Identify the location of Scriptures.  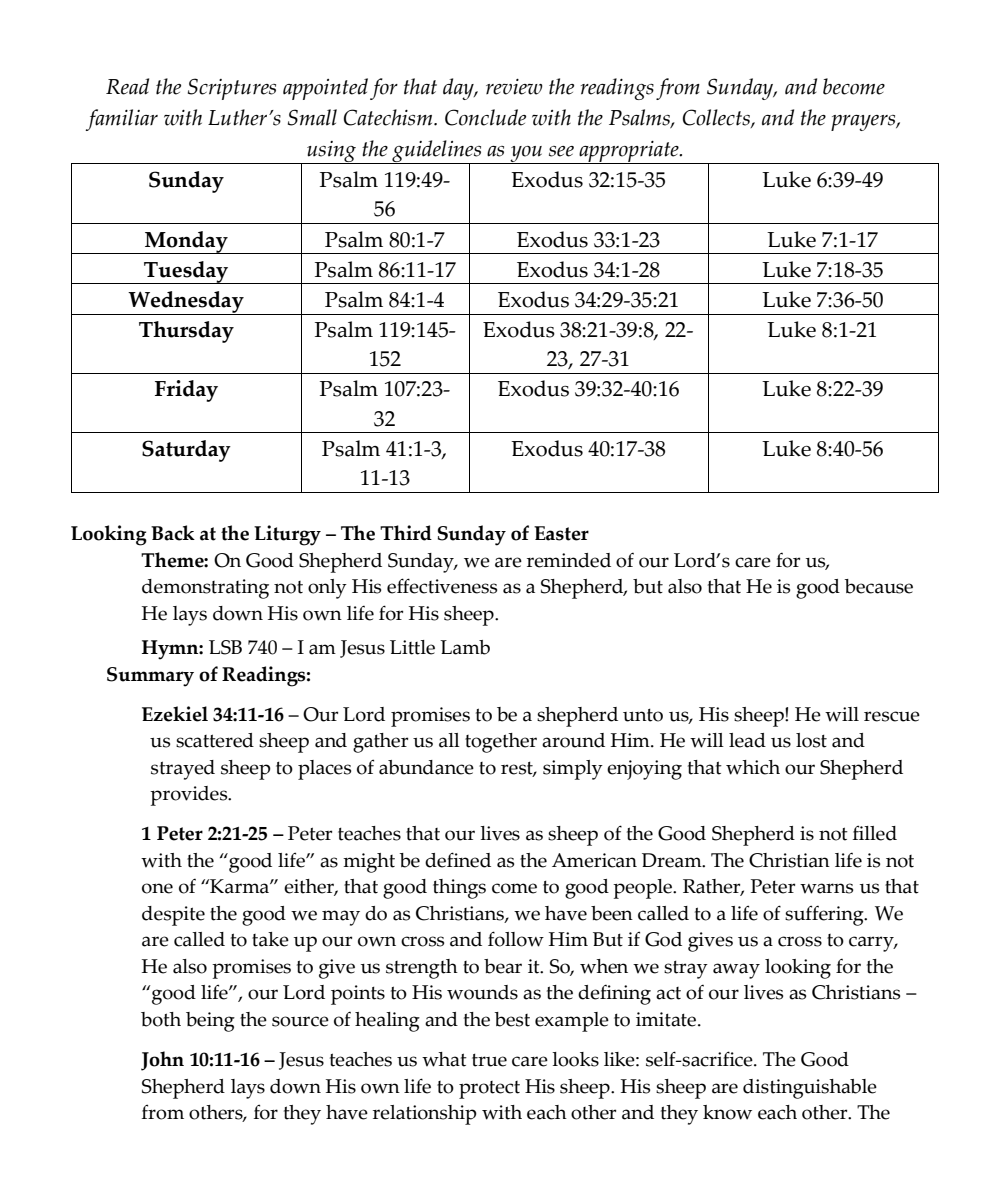
(232, 89).
